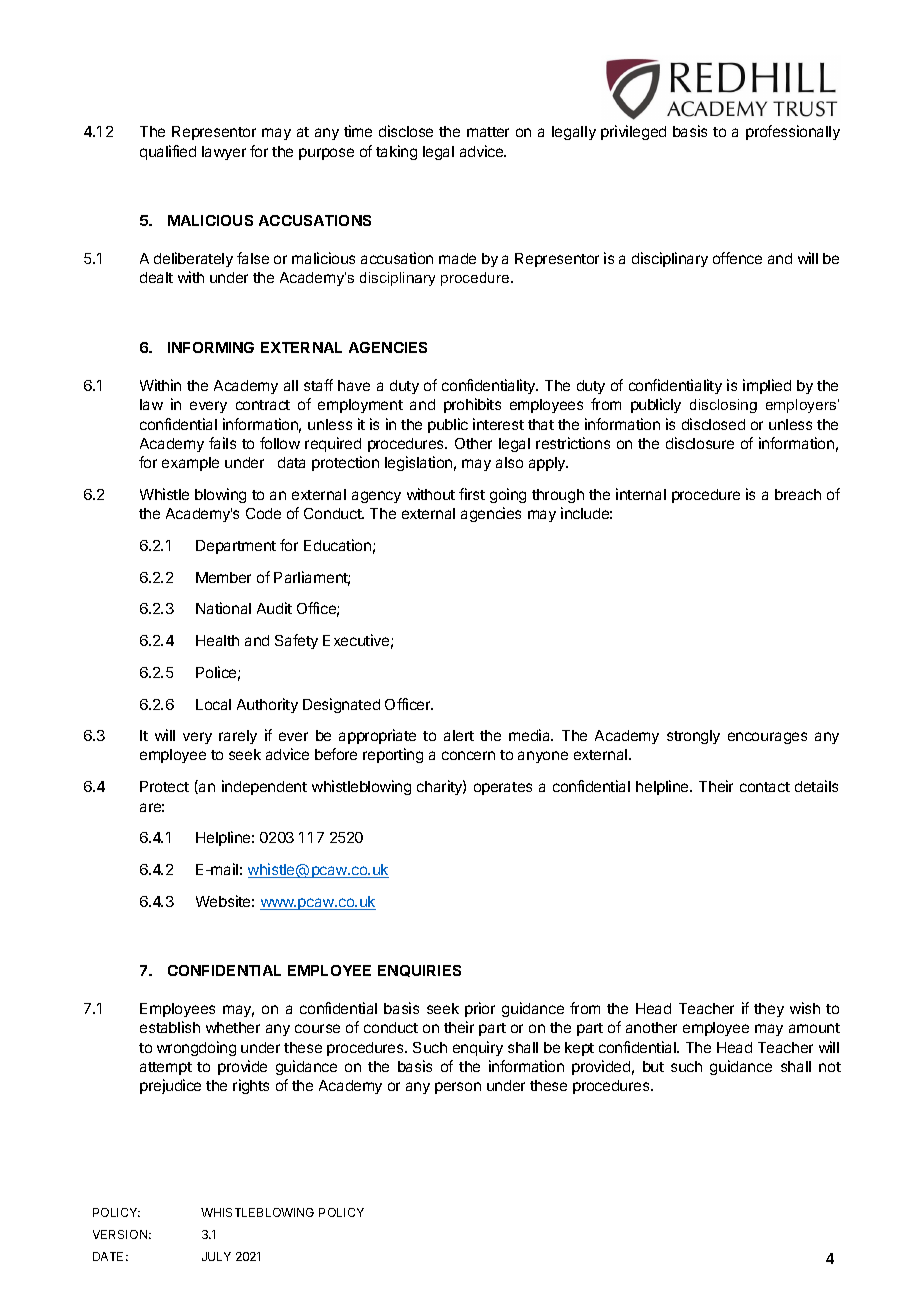  I want to click on fails, so click(222, 443).
